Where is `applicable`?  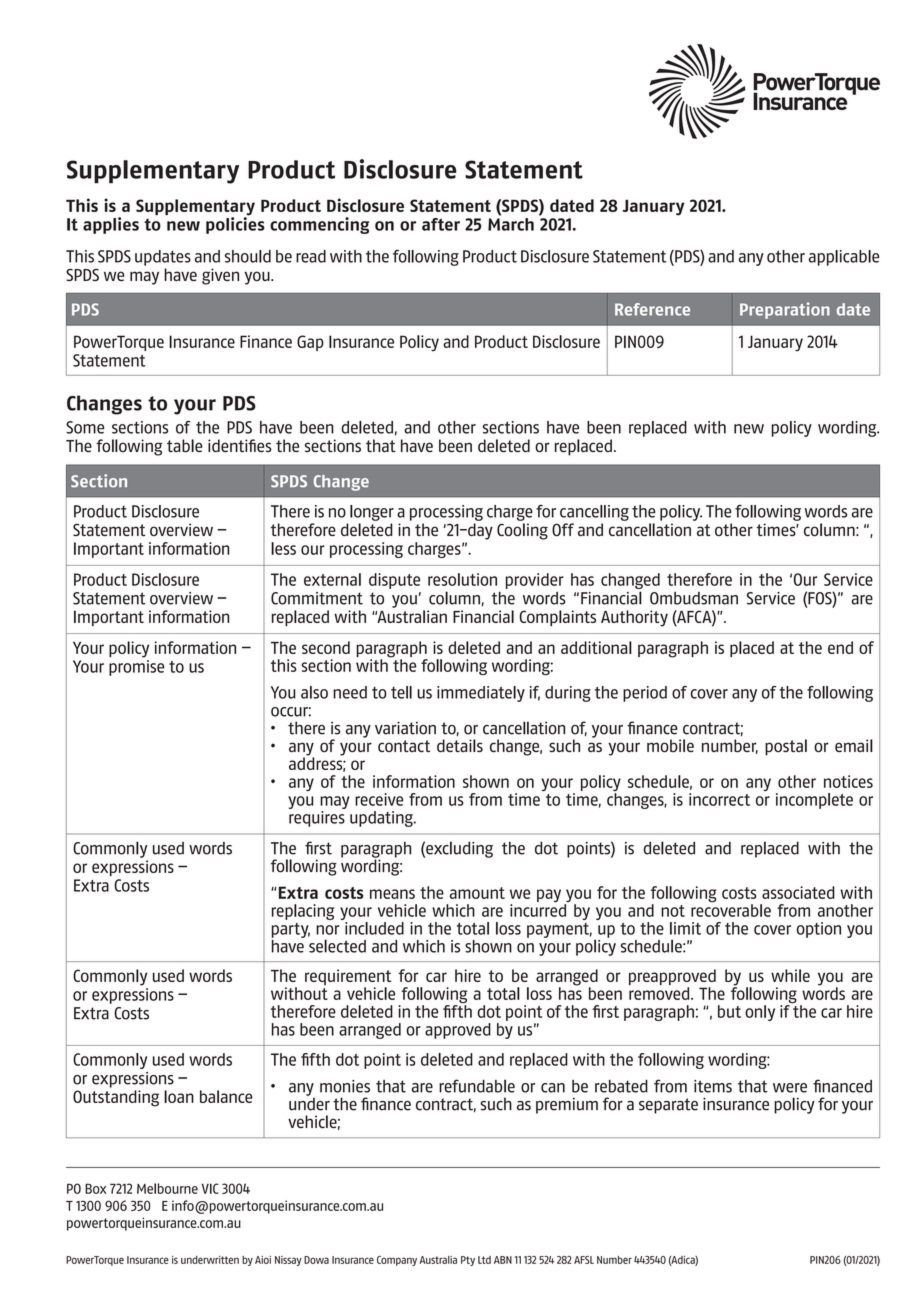
applicable is located at coordinates (844, 258).
